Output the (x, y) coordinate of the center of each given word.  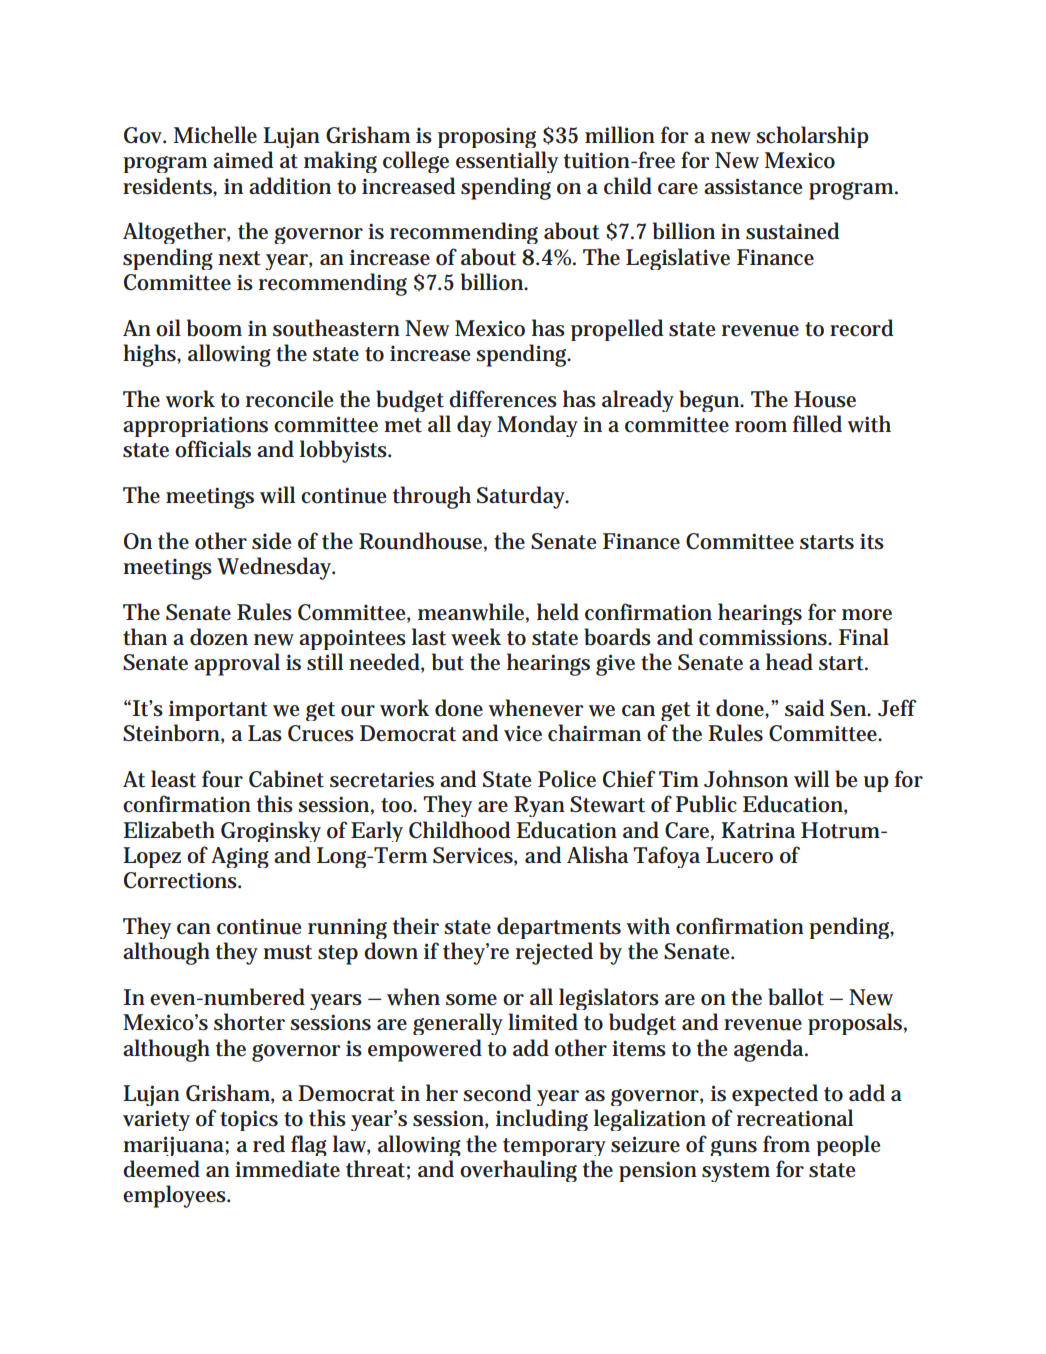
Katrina (758, 830)
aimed (243, 160)
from (786, 1144)
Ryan (539, 806)
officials (213, 449)
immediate (287, 1169)
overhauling (518, 1171)
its (872, 541)
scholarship (812, 137)
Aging (240, 857)
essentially (507, 162)
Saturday (523, 497)
